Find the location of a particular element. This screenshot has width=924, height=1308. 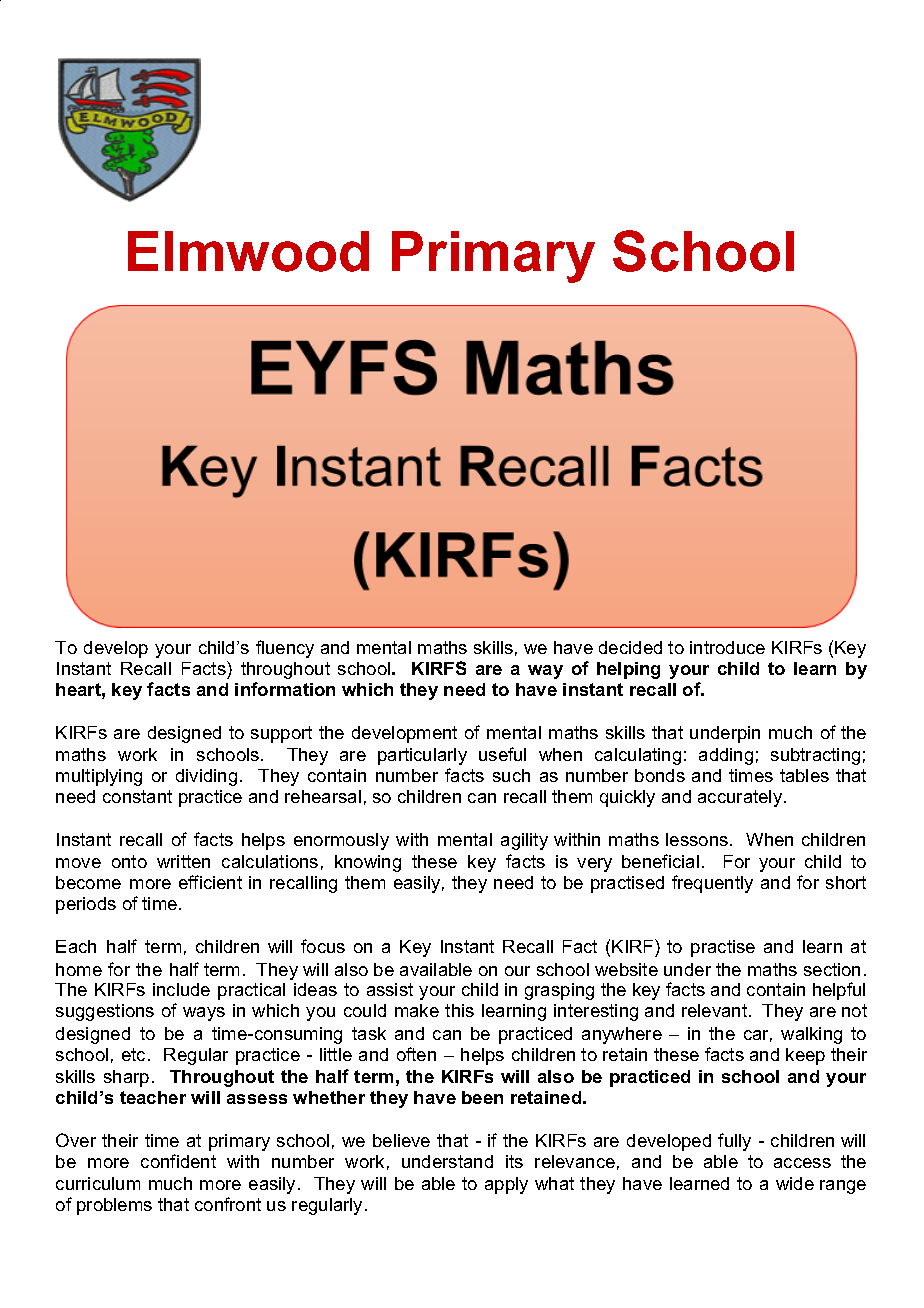

helping is located at coordinates (628, 670).
